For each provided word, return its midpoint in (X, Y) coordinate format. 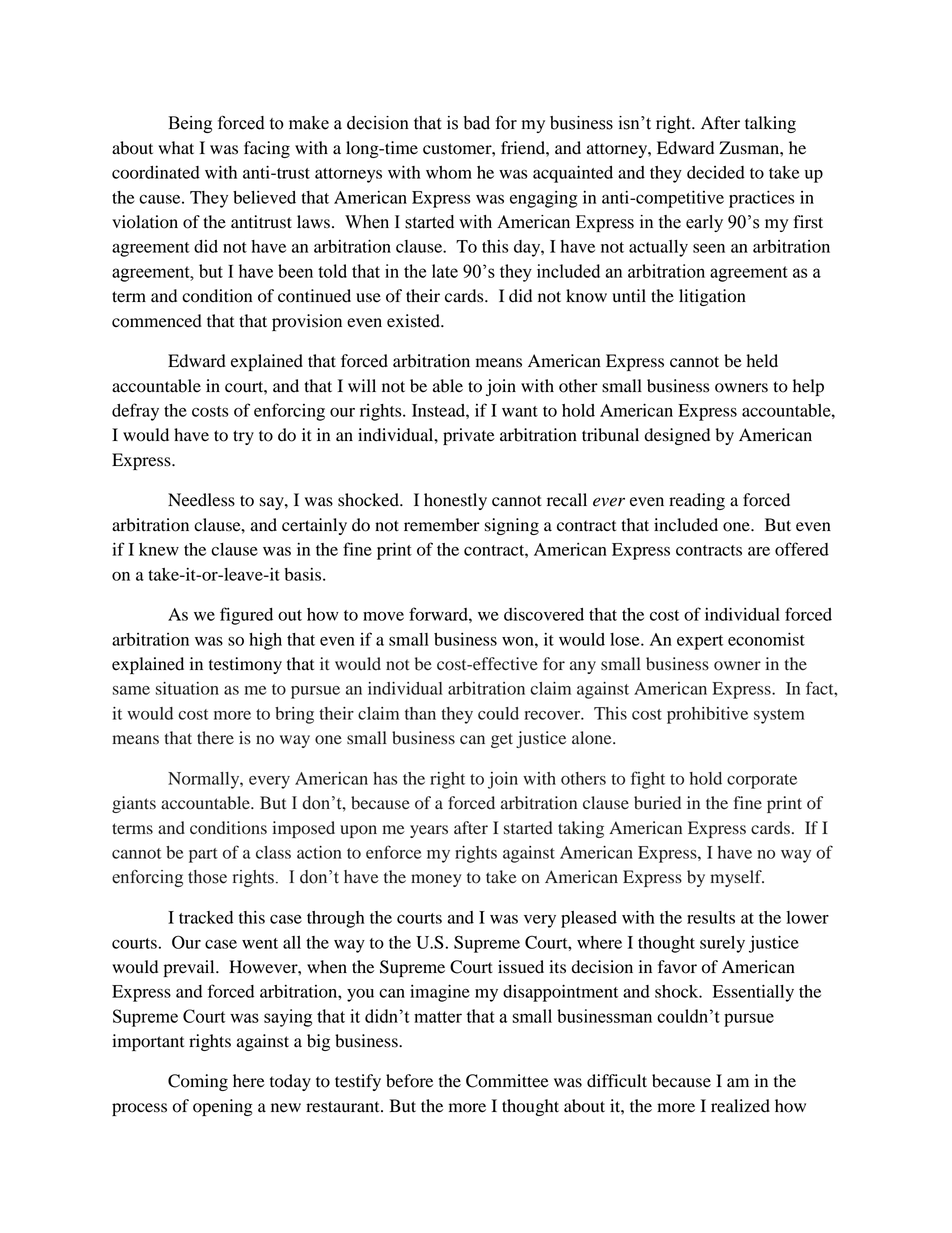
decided (716, 172)
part (203, 855)
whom (449, 172)
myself (737, 878)
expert (700, 642)
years (429, 831)
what (176, 148)
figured (246, 616)
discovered (544, 614)
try (243, 437)
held (762, 361)
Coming (198, 1082)
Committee (507, 1081)
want (520, 411)
